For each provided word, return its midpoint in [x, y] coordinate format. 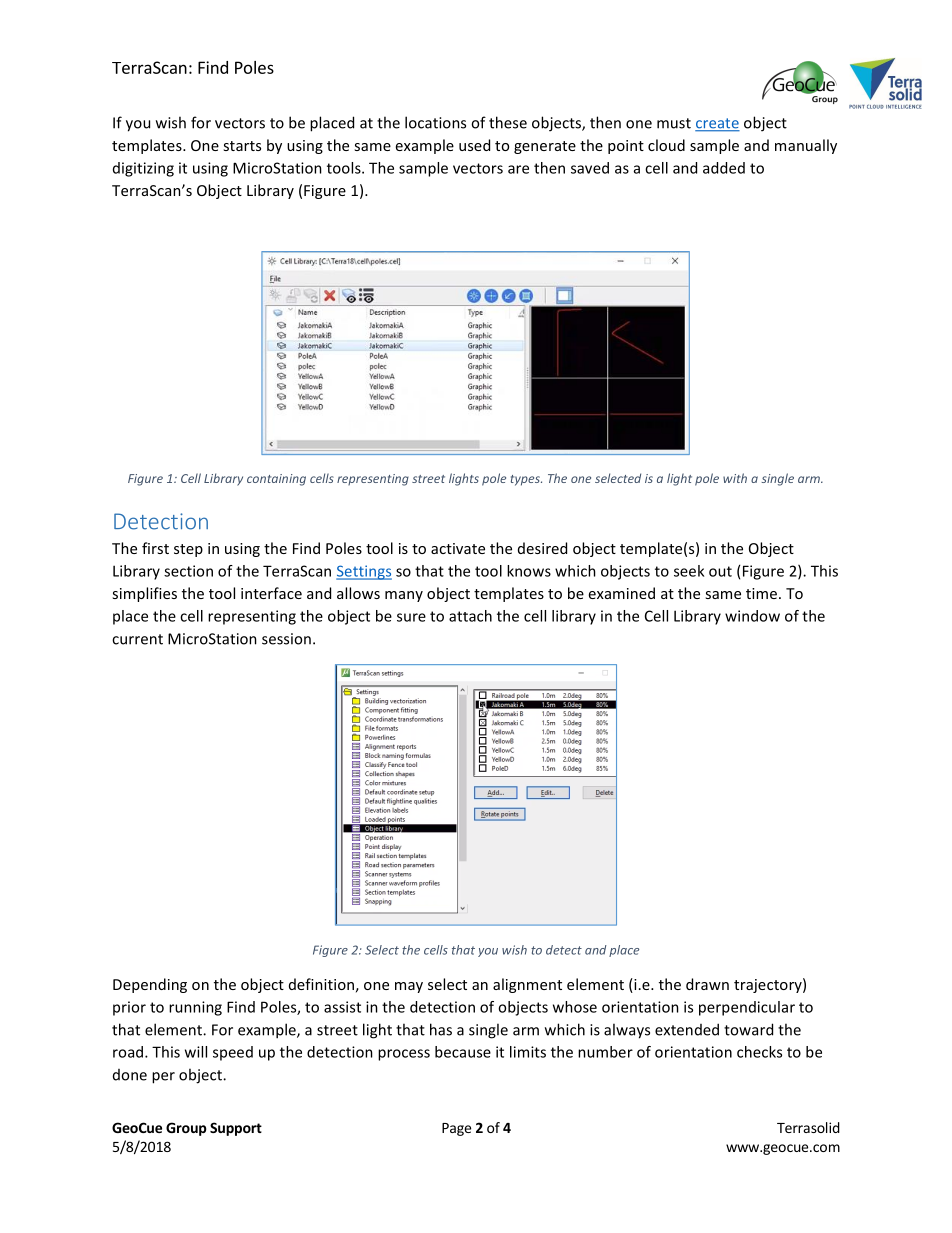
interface [271, 593]
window [752, 616]
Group [186, 1129]
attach [470, 616]
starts [242, 146]
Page [456, 1129]
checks [759, 1052]
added [724, 168]
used [474, 145]
